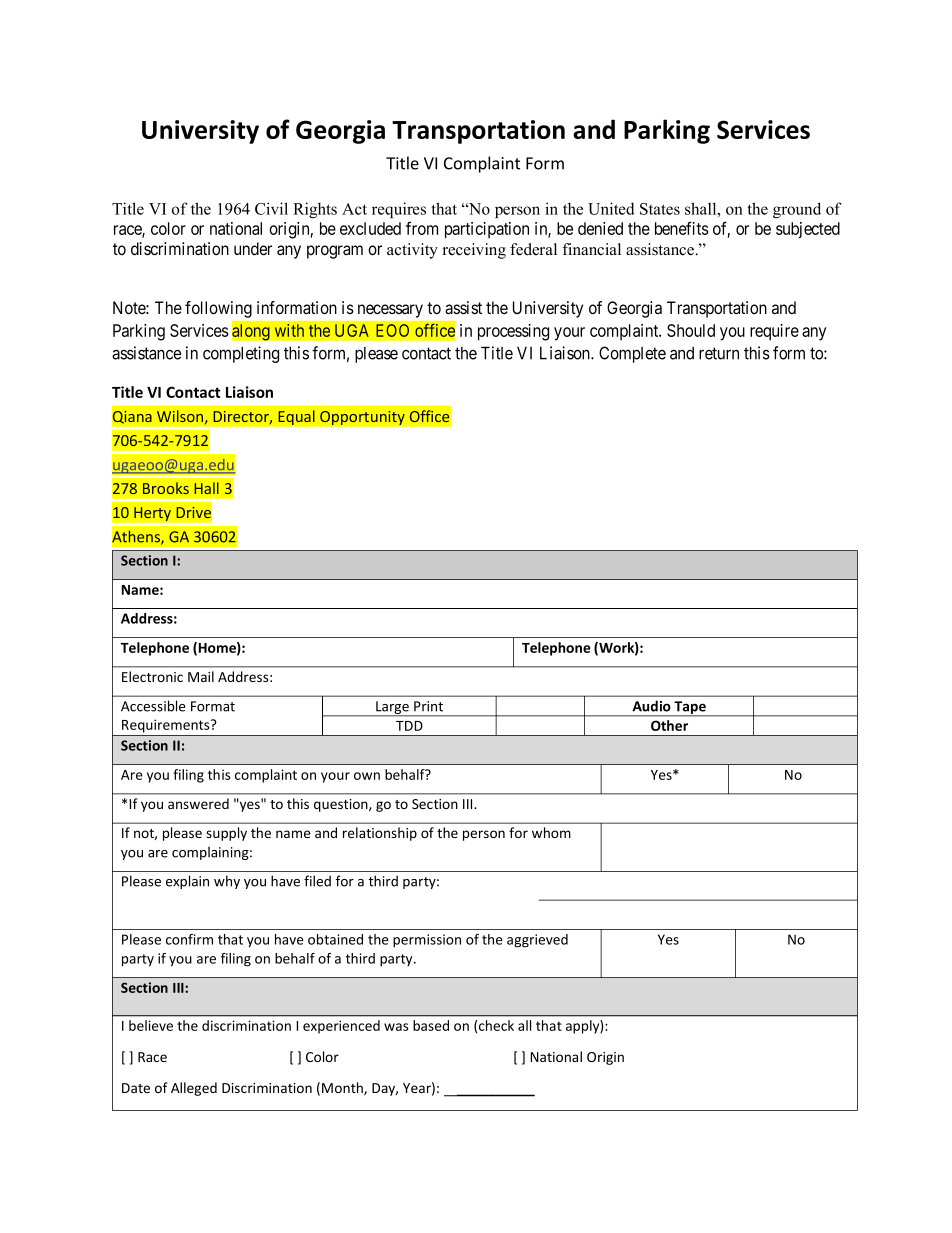 The height and width of the document is (1233, 952). I want to click on Tape, so click(690, 709).
